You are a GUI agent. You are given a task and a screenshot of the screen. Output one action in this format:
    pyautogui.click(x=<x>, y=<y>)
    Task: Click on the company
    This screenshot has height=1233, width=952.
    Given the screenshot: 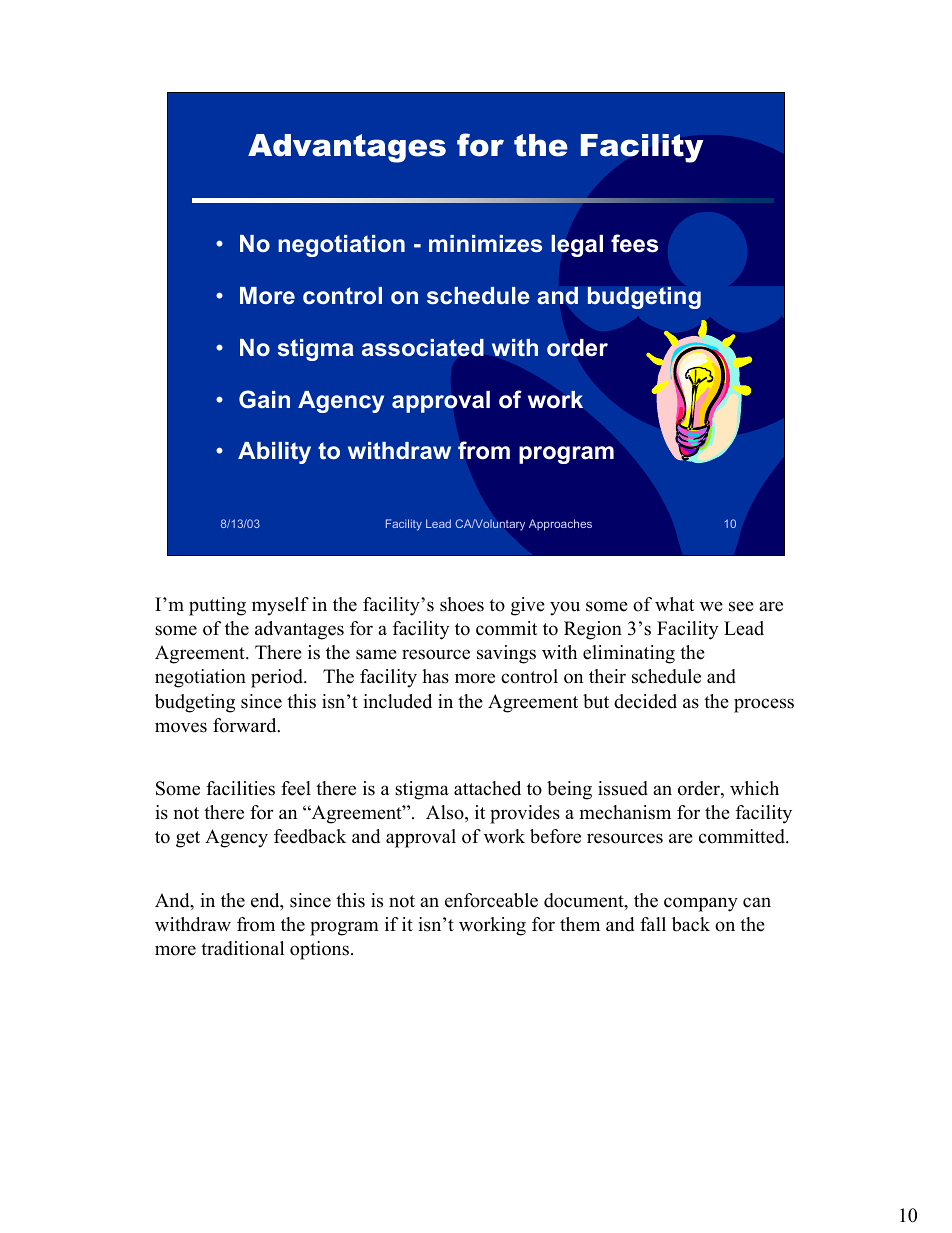 What is the action you would take?
    pyautogui.click(x=701, y=904)
